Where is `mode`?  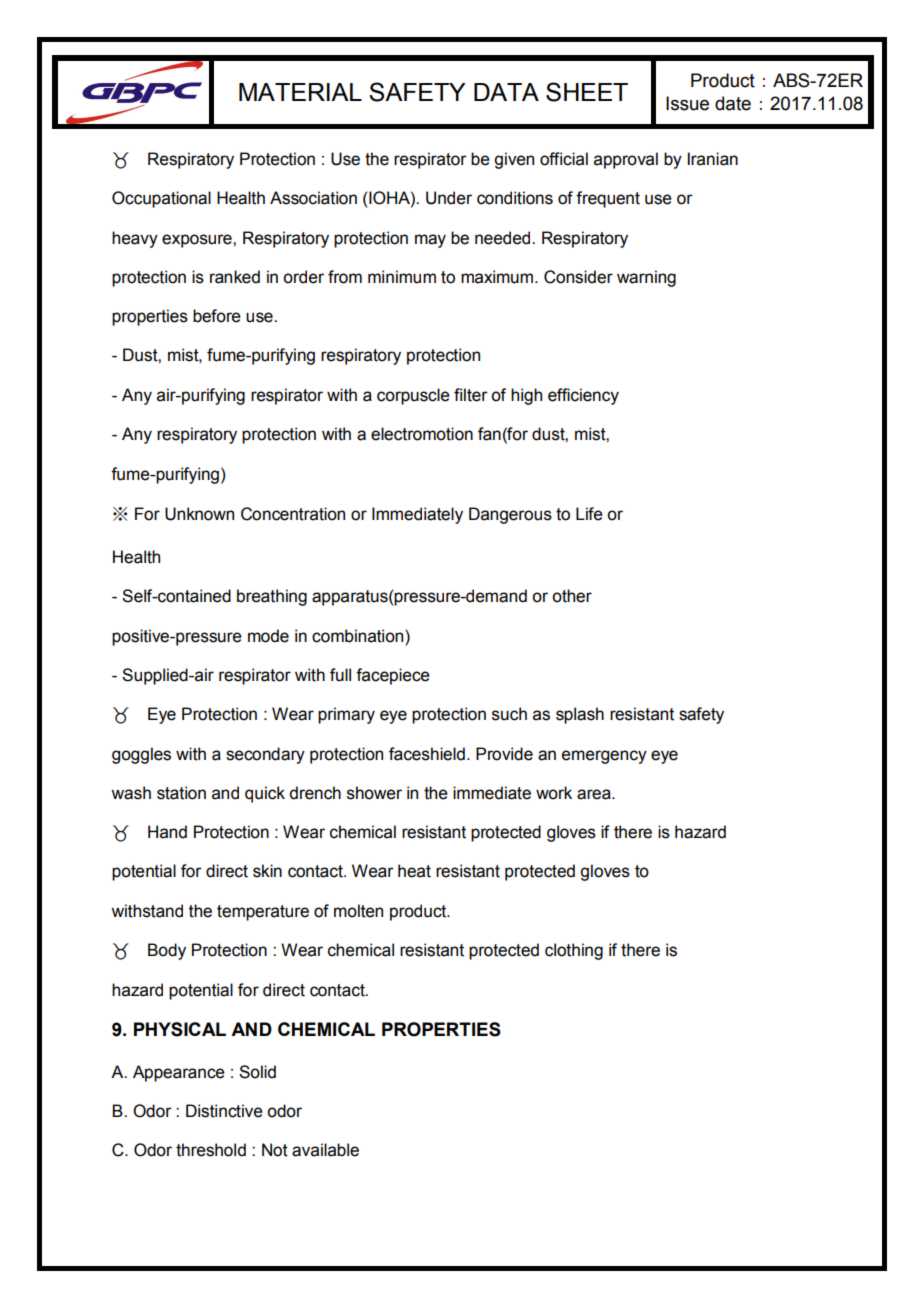
mode is located at coordinates (268, 636).
